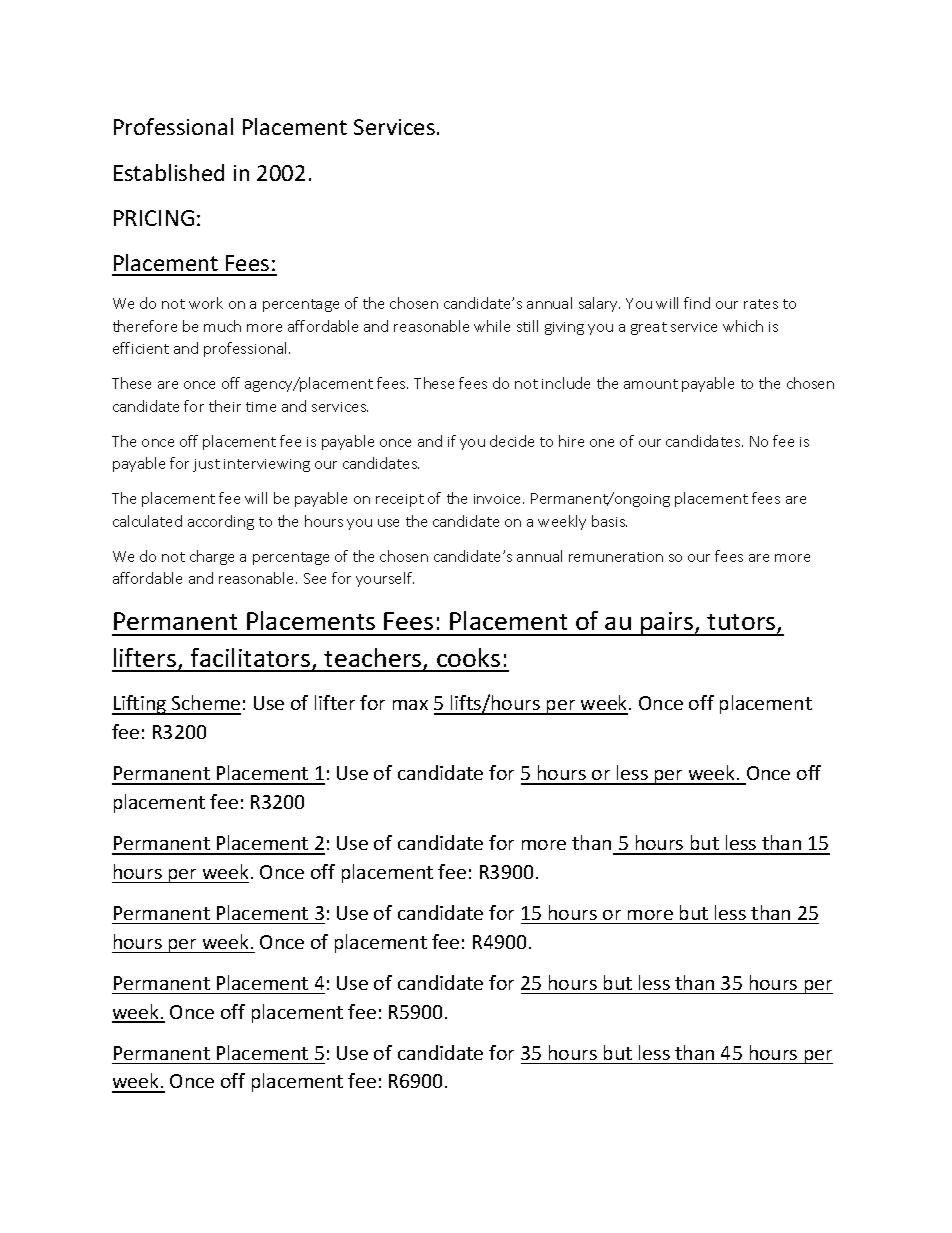 The width and height of the image is (952, 1233). I want to click on decide, so click(512, 441).
